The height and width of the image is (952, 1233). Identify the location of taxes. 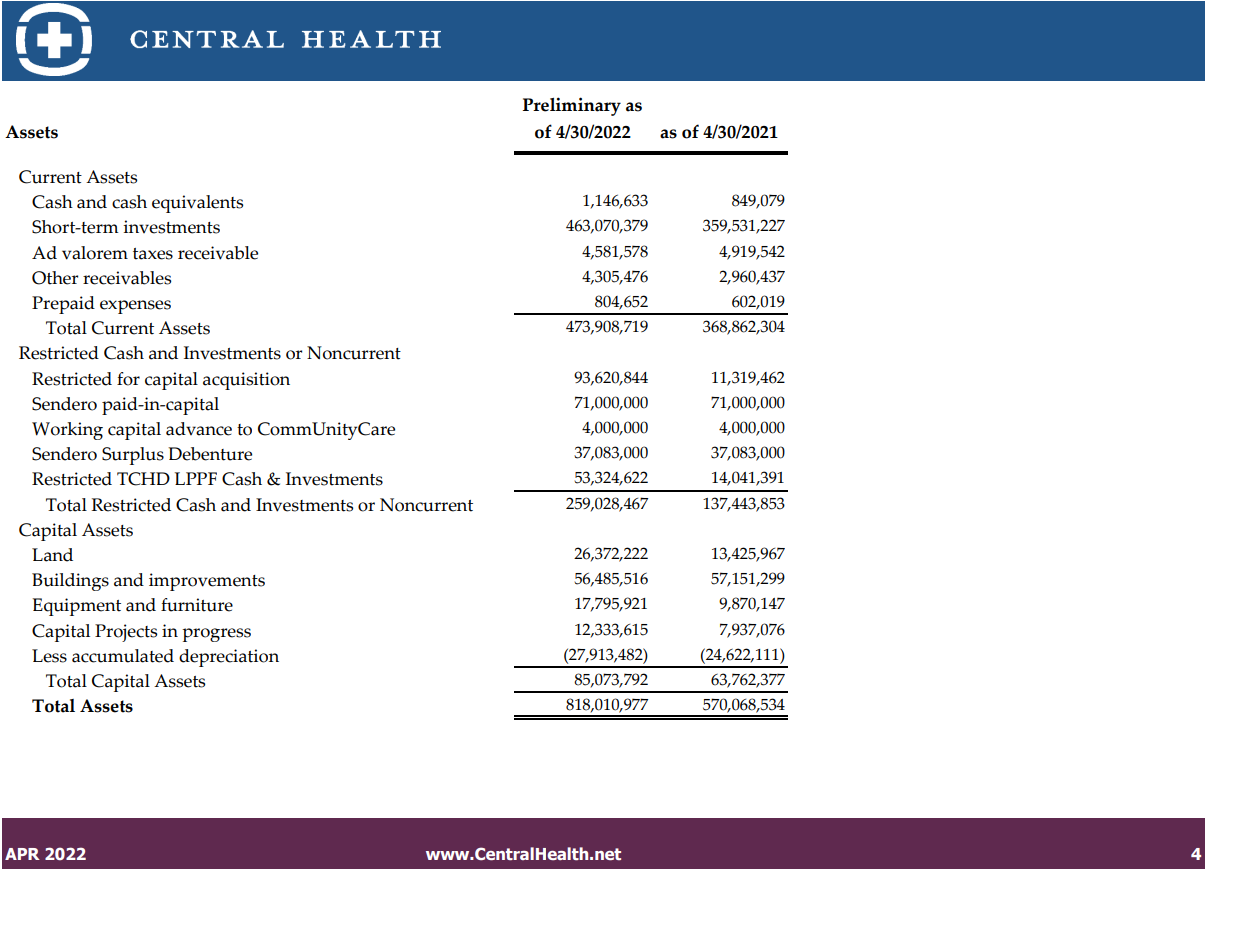
(153, 254).
